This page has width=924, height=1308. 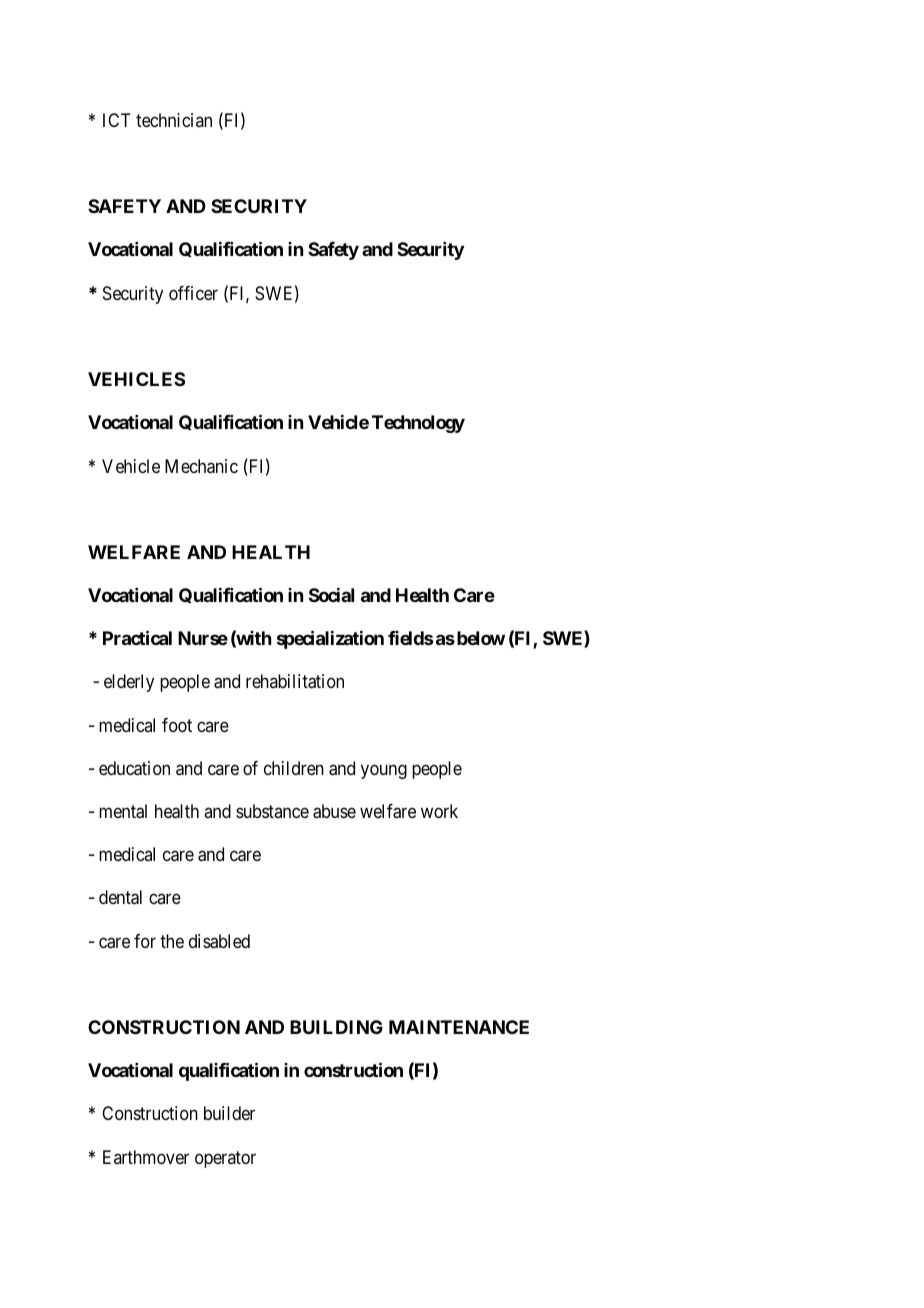 I want to click on builder, so click(x=229, y=1113).
